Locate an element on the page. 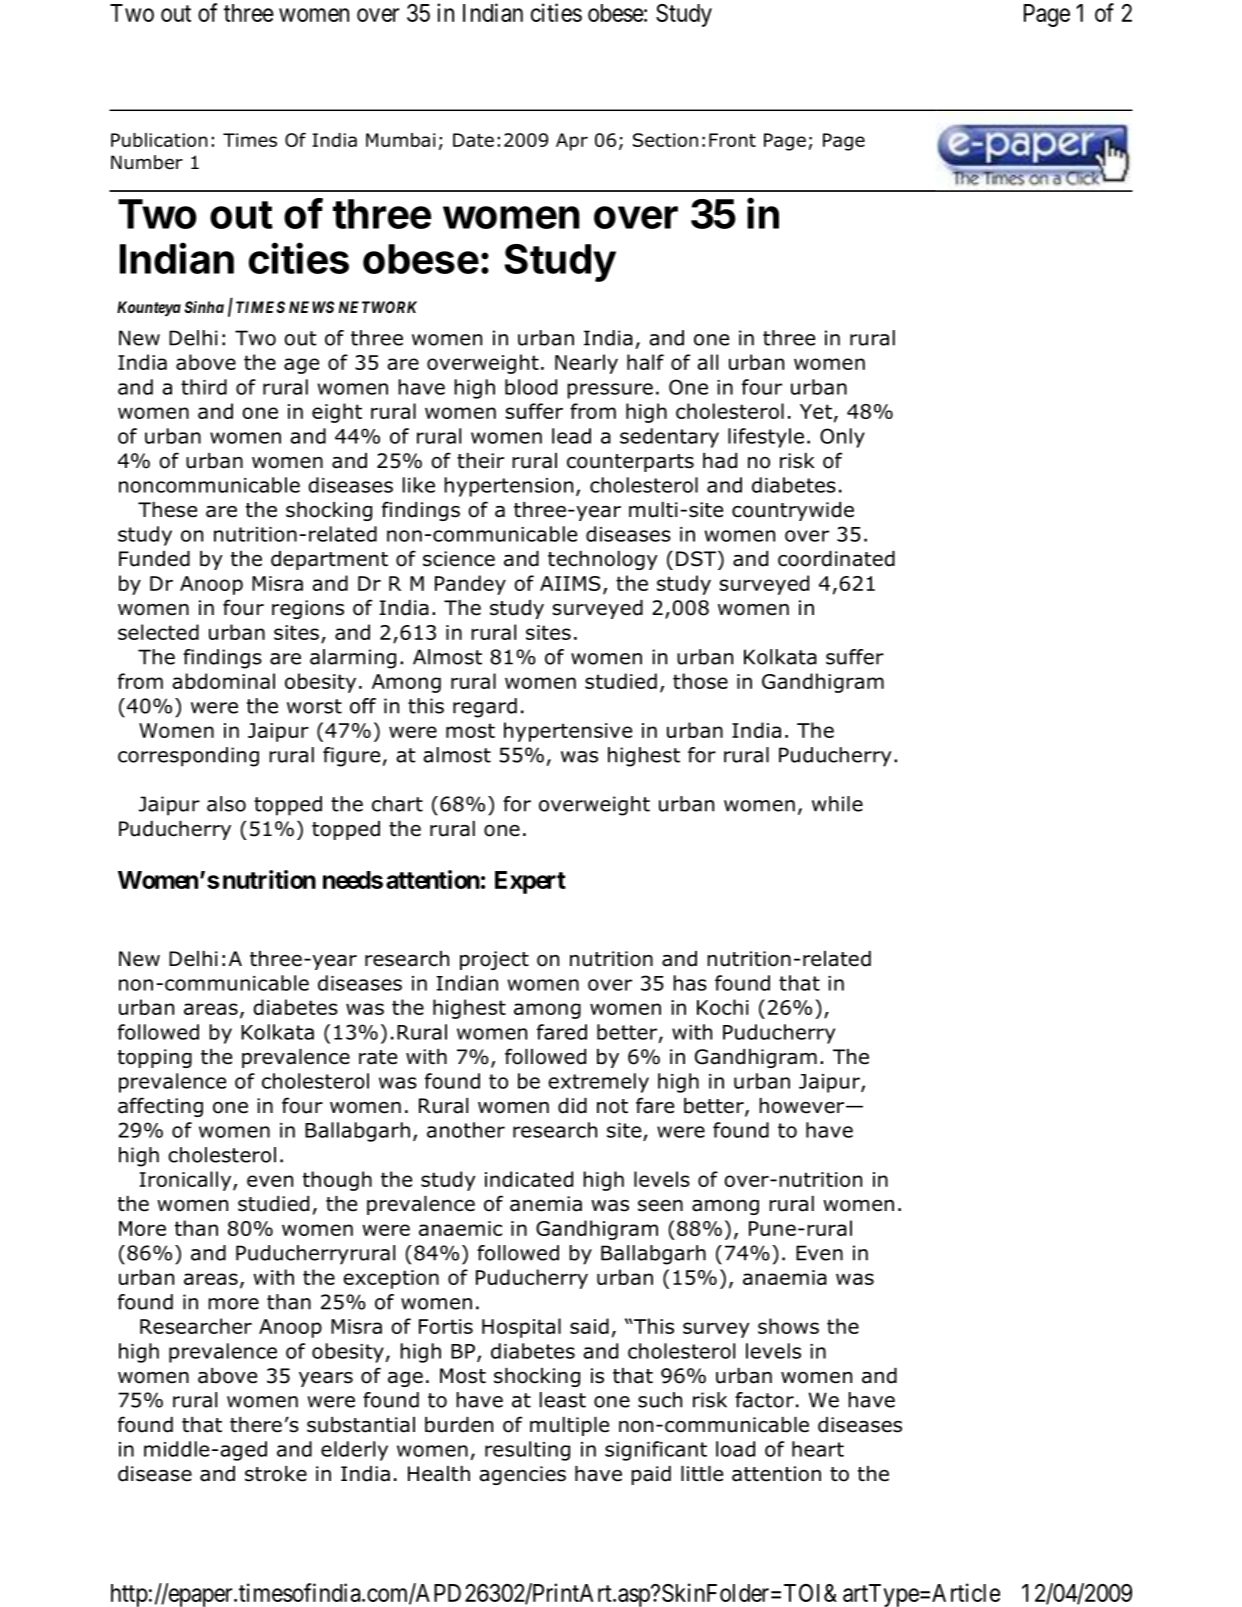 Image resolution: width=1242 pixels, height=1607 pixels. while is located at coordinates (837, 804).
